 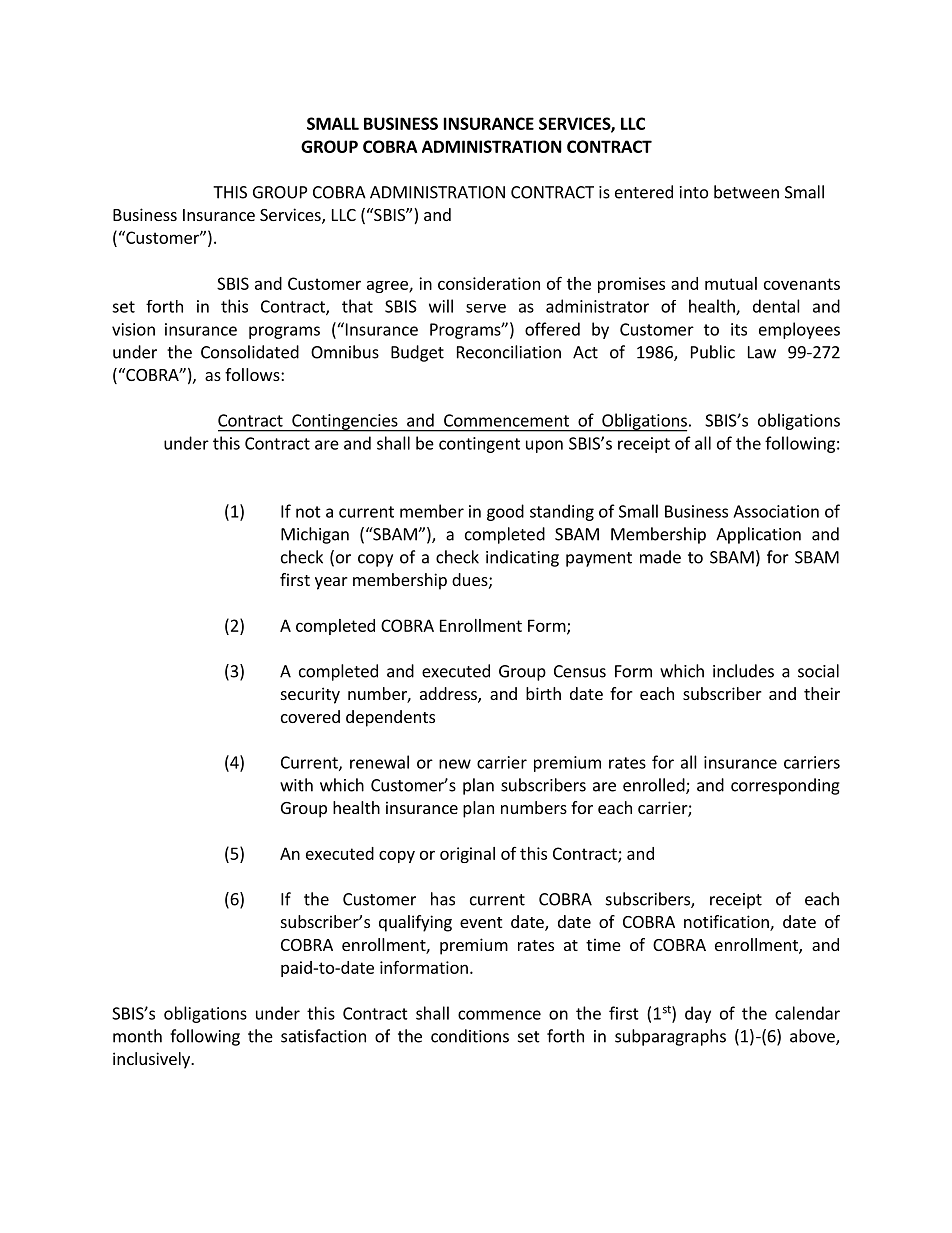 What do you see at coordinates (489, 283) in the screenshot?
I see `consideration` at bounding box center [489, 283].
